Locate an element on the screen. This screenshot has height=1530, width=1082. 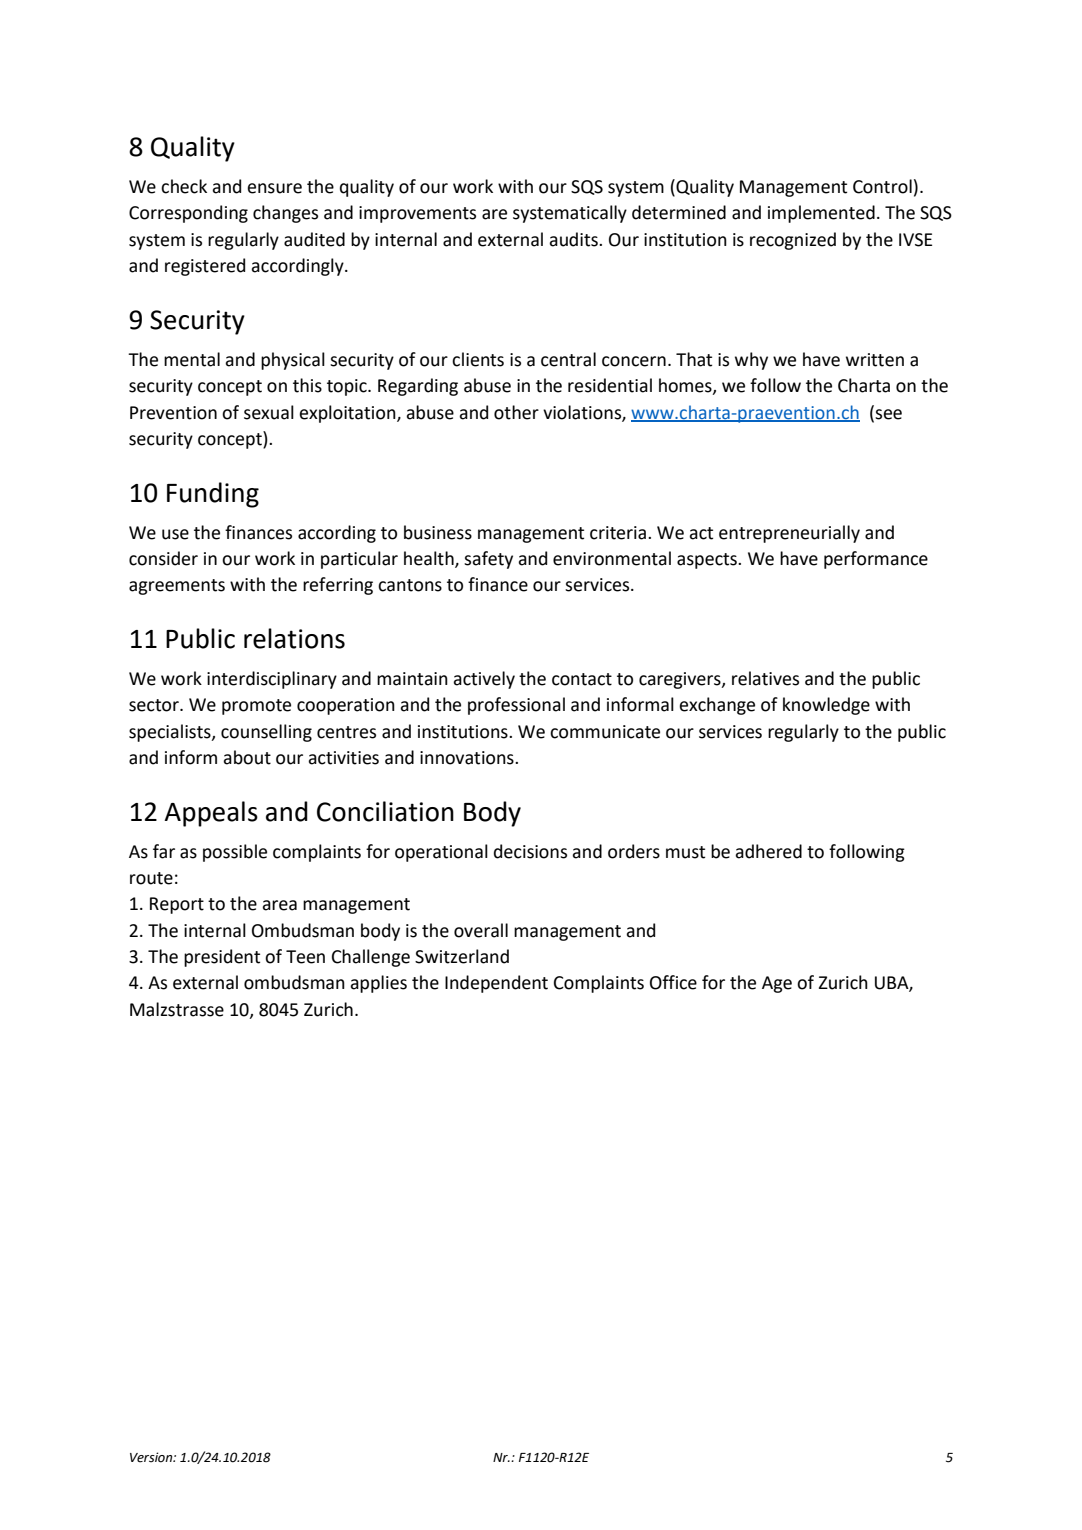
audits is located at coordinates (574, 239).
